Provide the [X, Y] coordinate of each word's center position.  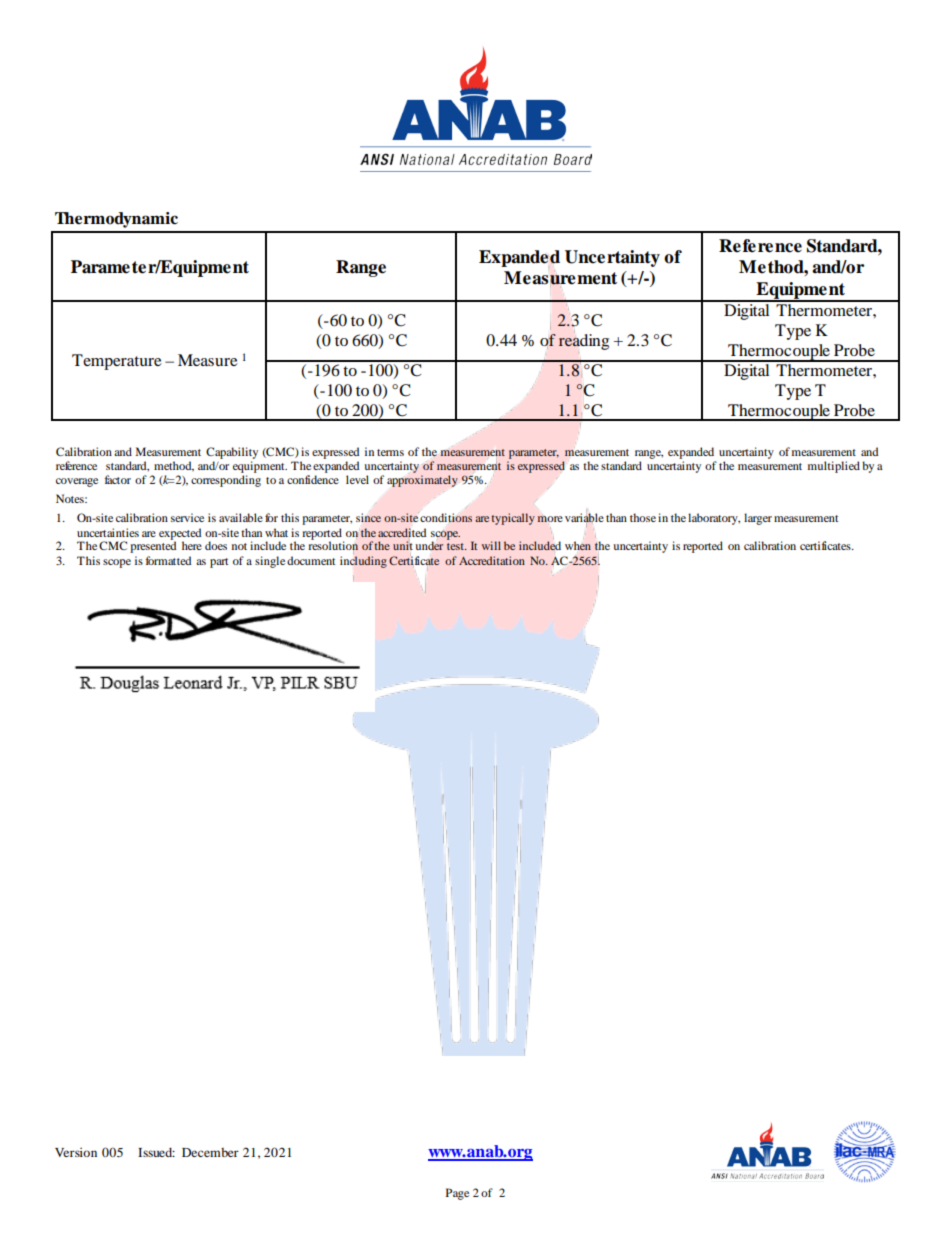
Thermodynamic [116, 220]
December [210, 1152]
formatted [168, 560]
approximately [422, 481]
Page [457, 1194]
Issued [156, 1152]
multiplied [834, 467]
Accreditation [492, 560]
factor [117, 479]
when [578, 545]
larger [758, 519]
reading [583, 341]
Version [76, 1152]
